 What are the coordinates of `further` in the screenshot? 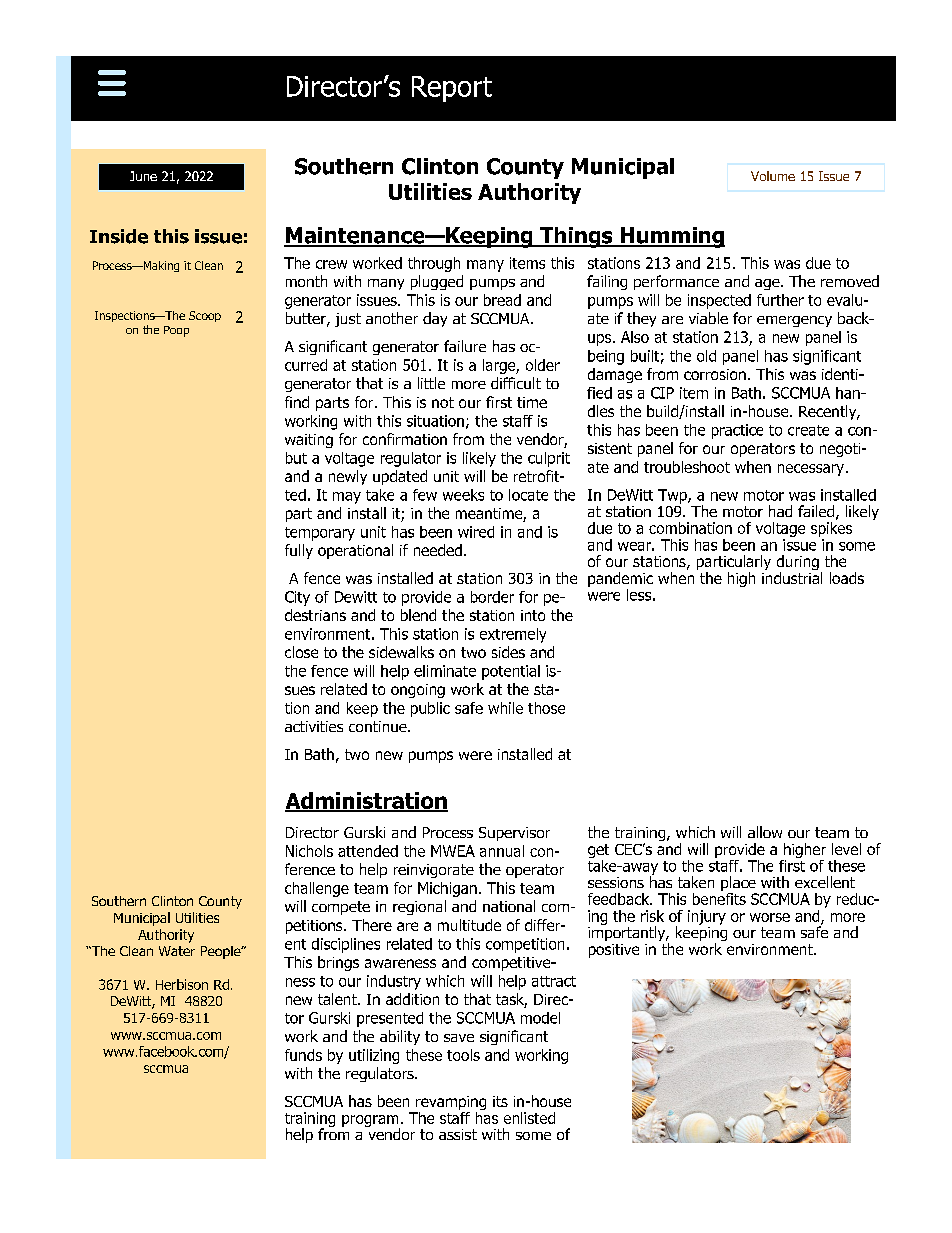 It's located at (780, 300).
